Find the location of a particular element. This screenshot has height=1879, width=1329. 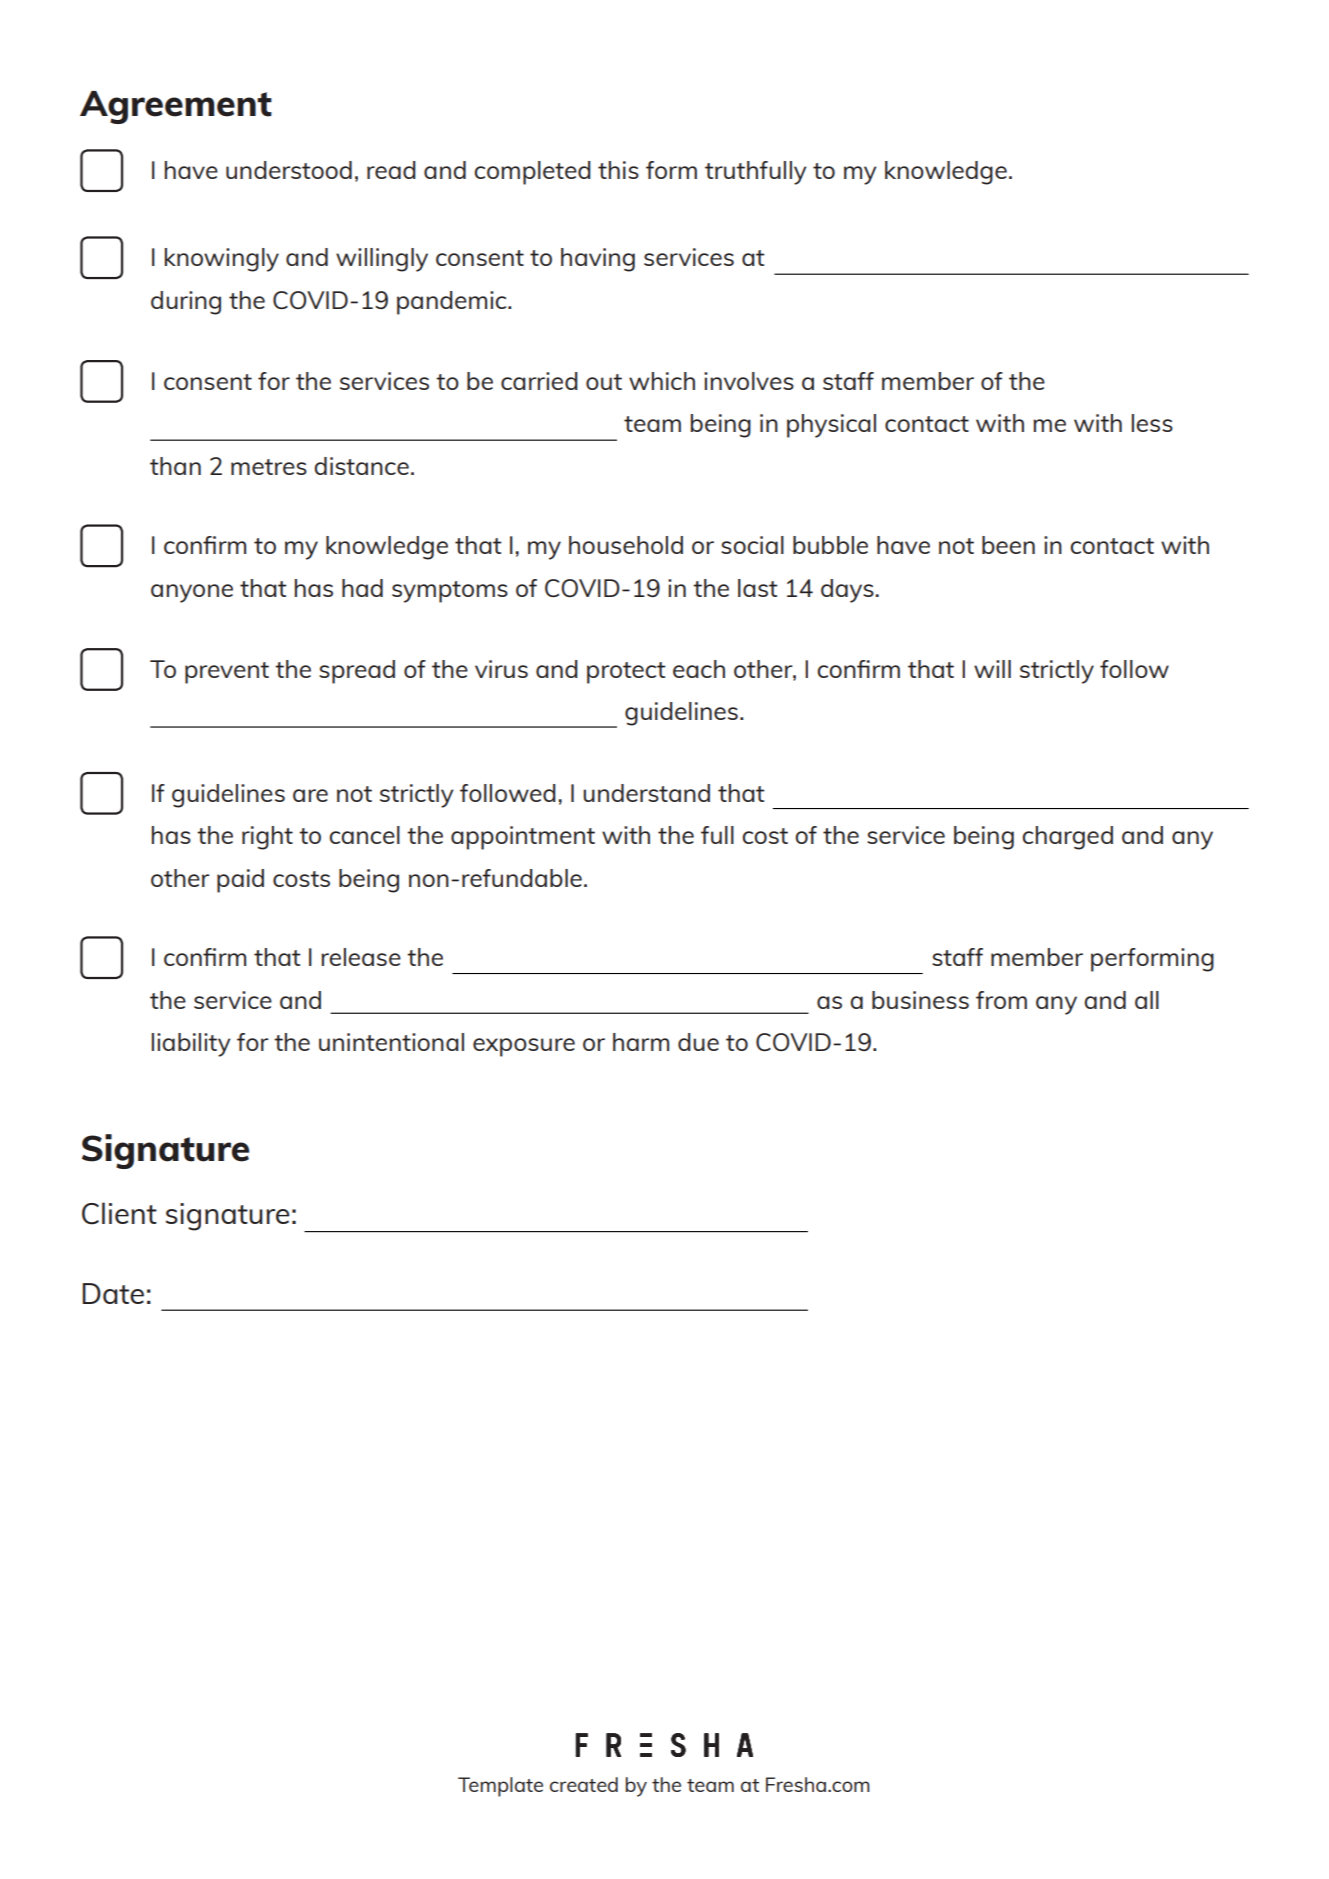

Client is located at coordinates (119, 1213).
